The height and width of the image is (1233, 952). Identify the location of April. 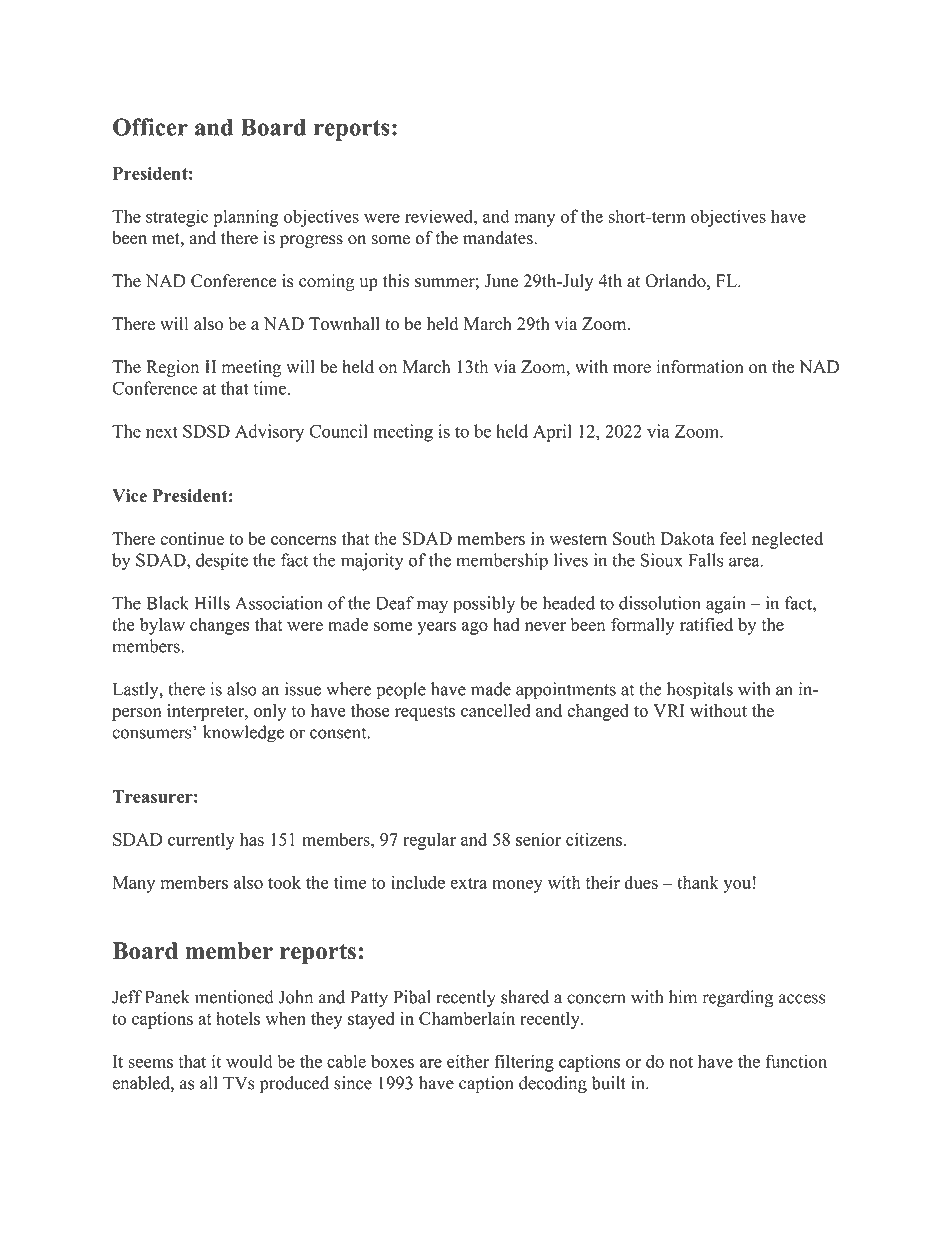
(552, 433).
